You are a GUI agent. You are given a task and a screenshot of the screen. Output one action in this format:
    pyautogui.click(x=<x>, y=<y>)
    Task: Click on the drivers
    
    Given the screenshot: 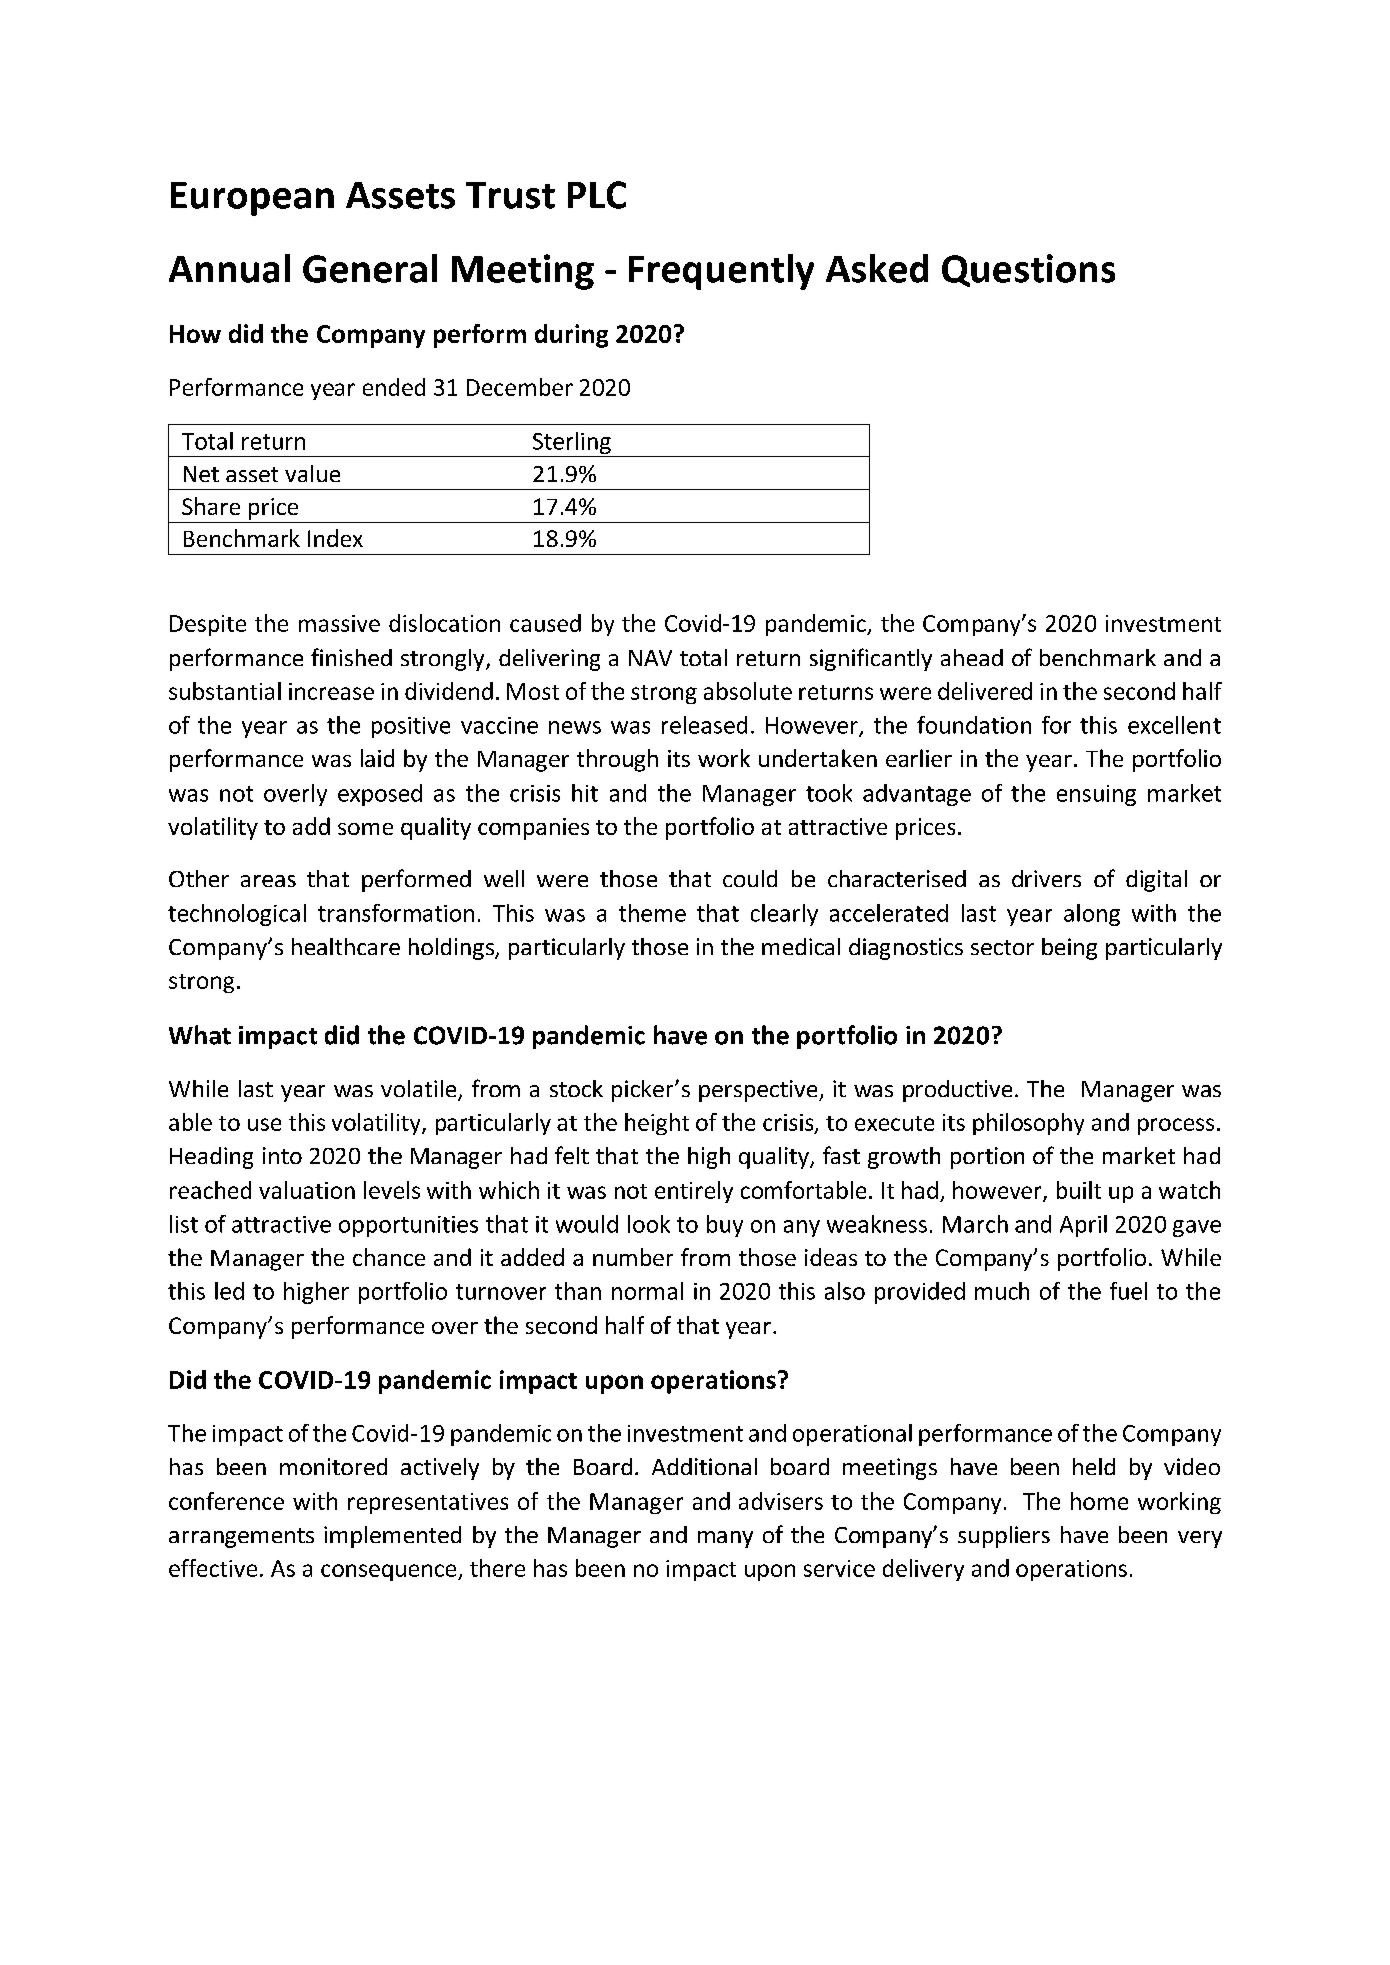 What is the action you would take?
    pyautogui.click(x=1046, y=878)
